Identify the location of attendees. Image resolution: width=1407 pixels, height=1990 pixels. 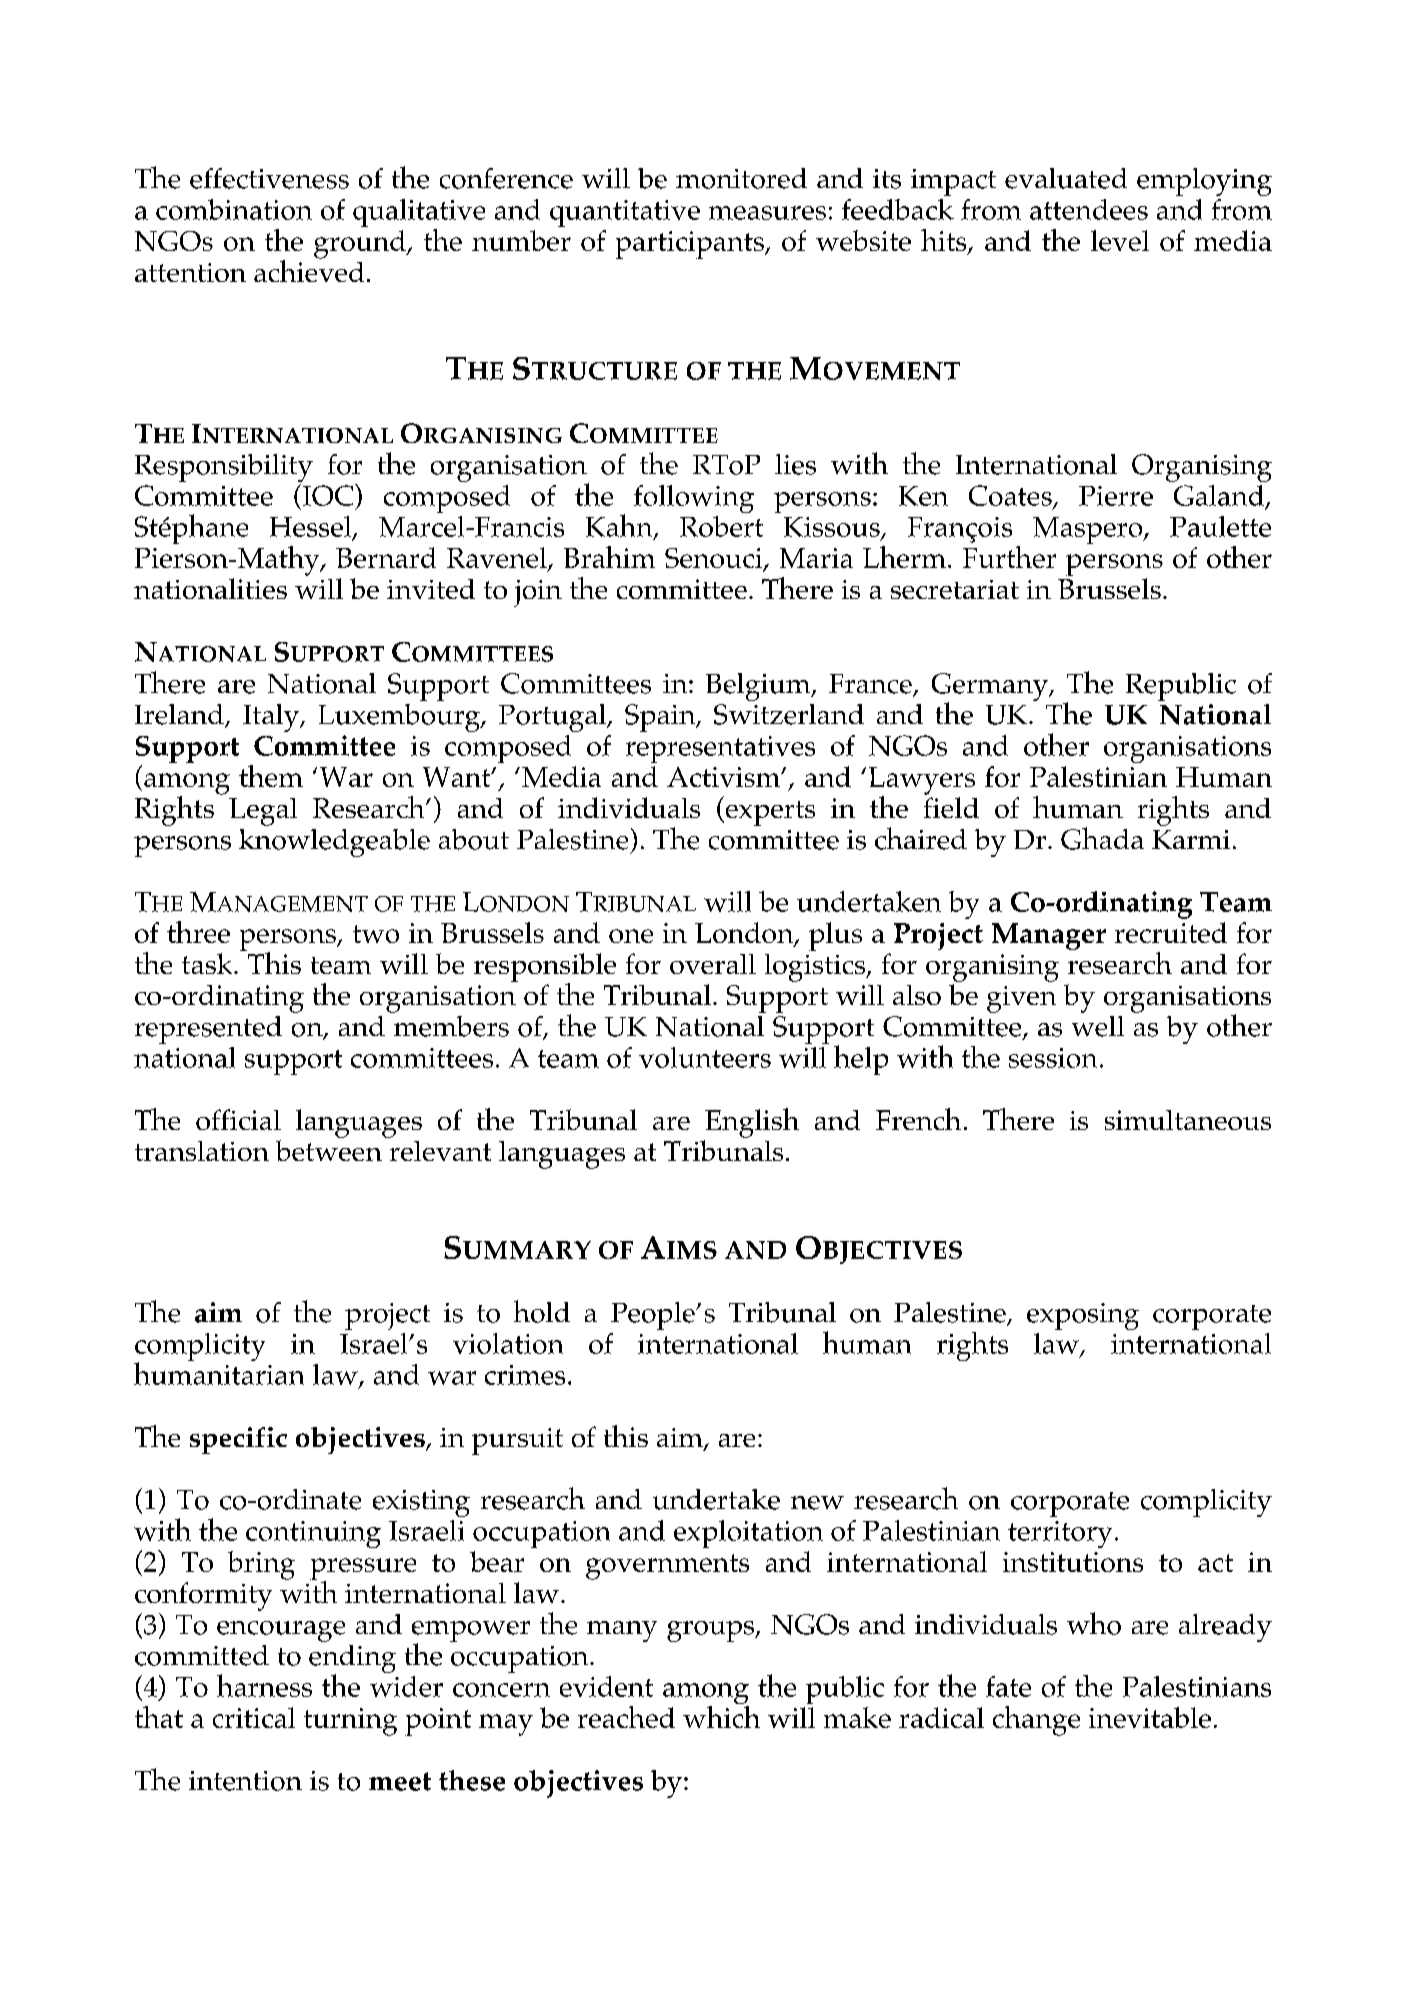
(1089, 209).
